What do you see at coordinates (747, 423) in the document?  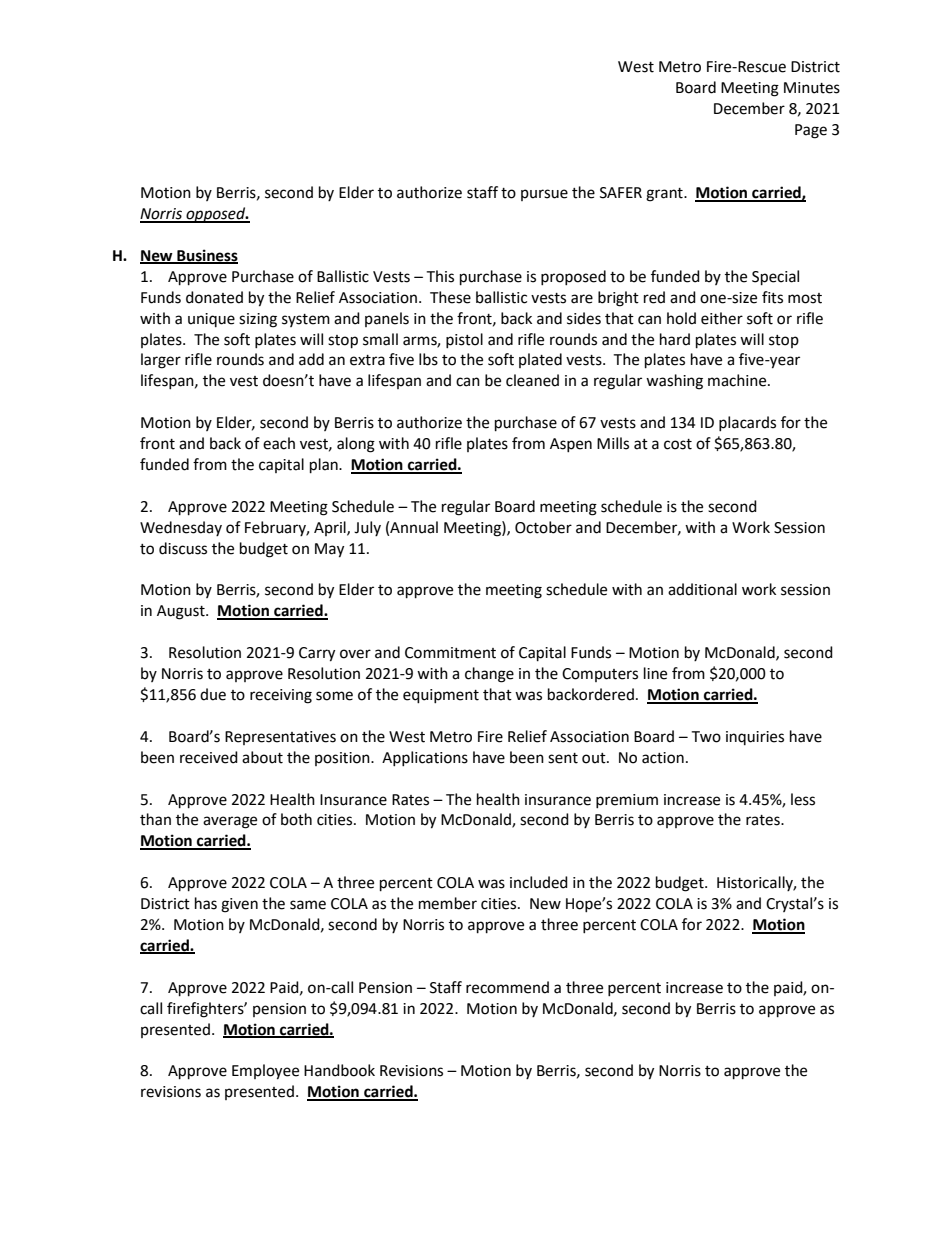 I see `placards` at bounding box center [747, 423].
